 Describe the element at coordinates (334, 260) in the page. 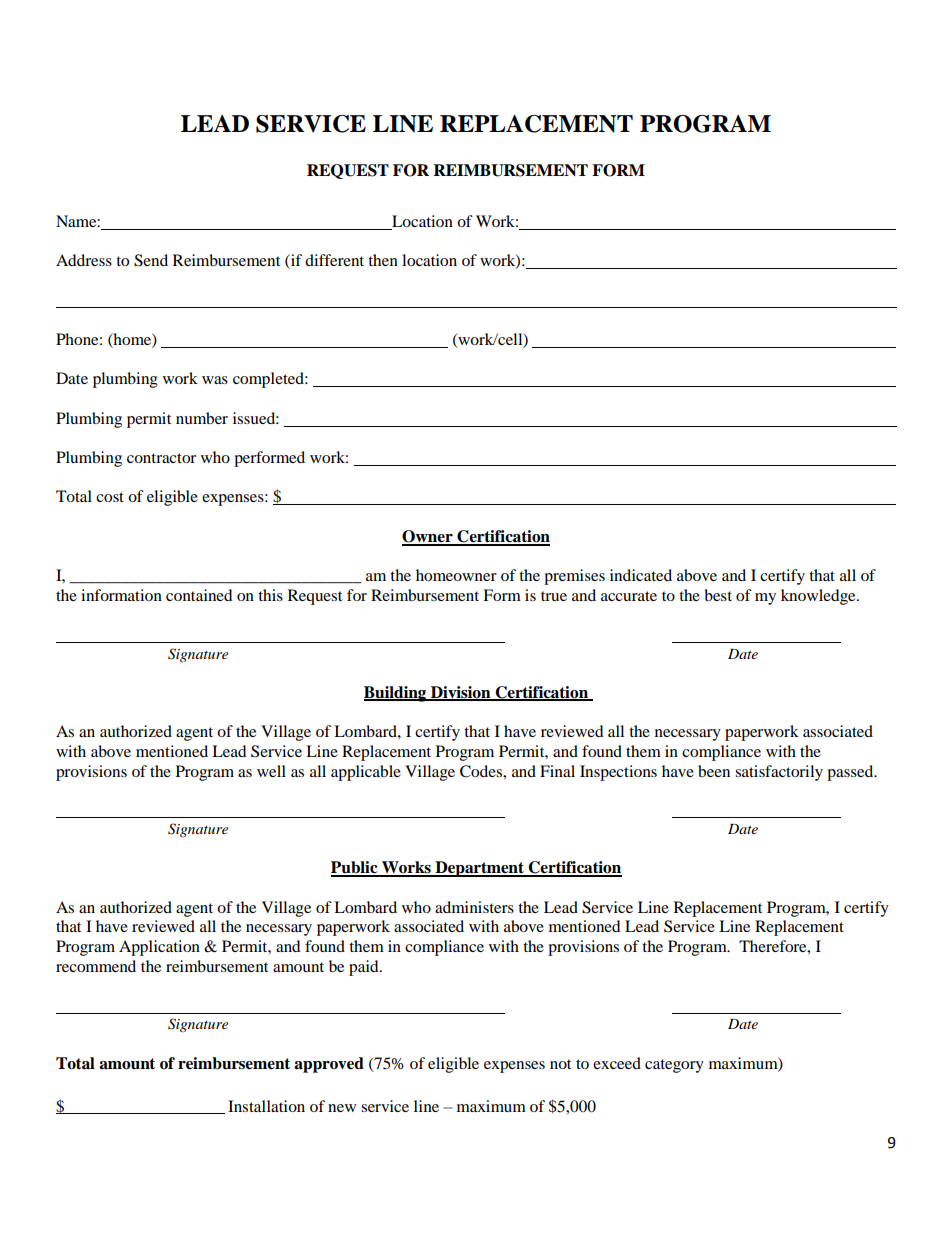

I see `different` at that location.
